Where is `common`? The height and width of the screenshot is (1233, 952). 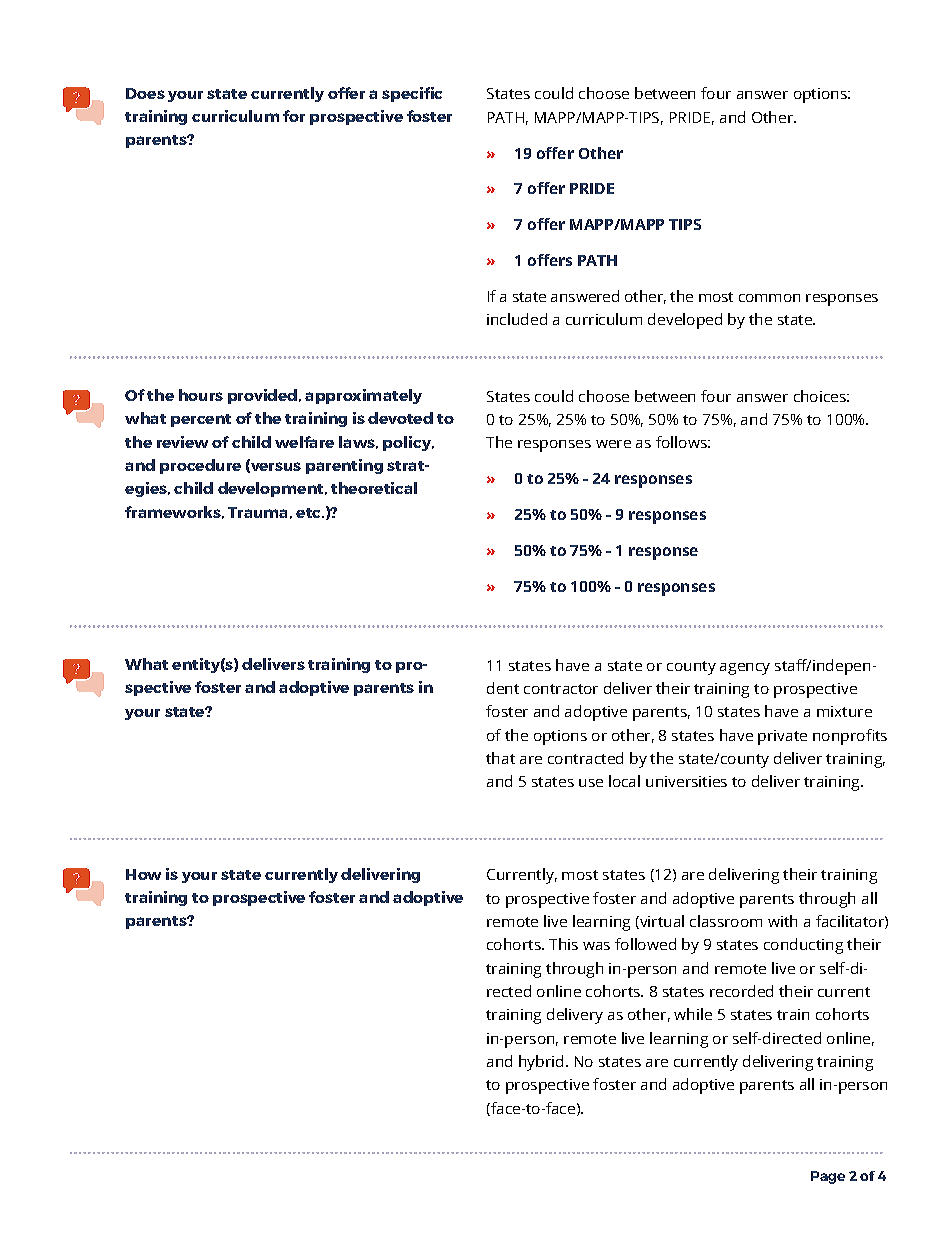
common is located at coordinates (769, 298).
